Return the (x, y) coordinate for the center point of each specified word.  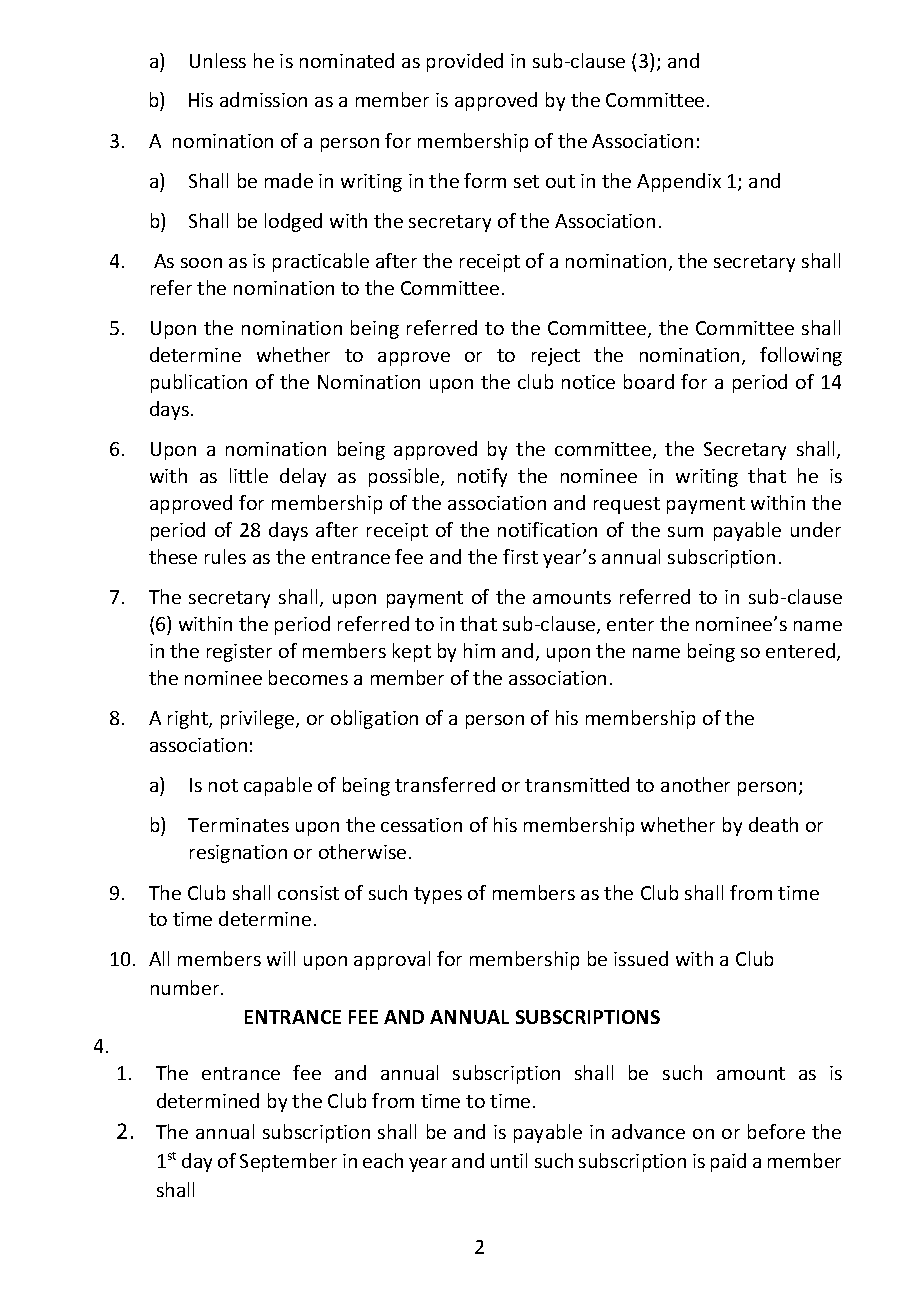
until (509, 1160)
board (649, 381)
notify (482, 477)
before (776, 1131)
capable (278, 786)
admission (263, 99)
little (249, 475)
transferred (445, 784)
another (695, 784)
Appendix (679, 182)
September (288, 1162)
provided (465, 62)
